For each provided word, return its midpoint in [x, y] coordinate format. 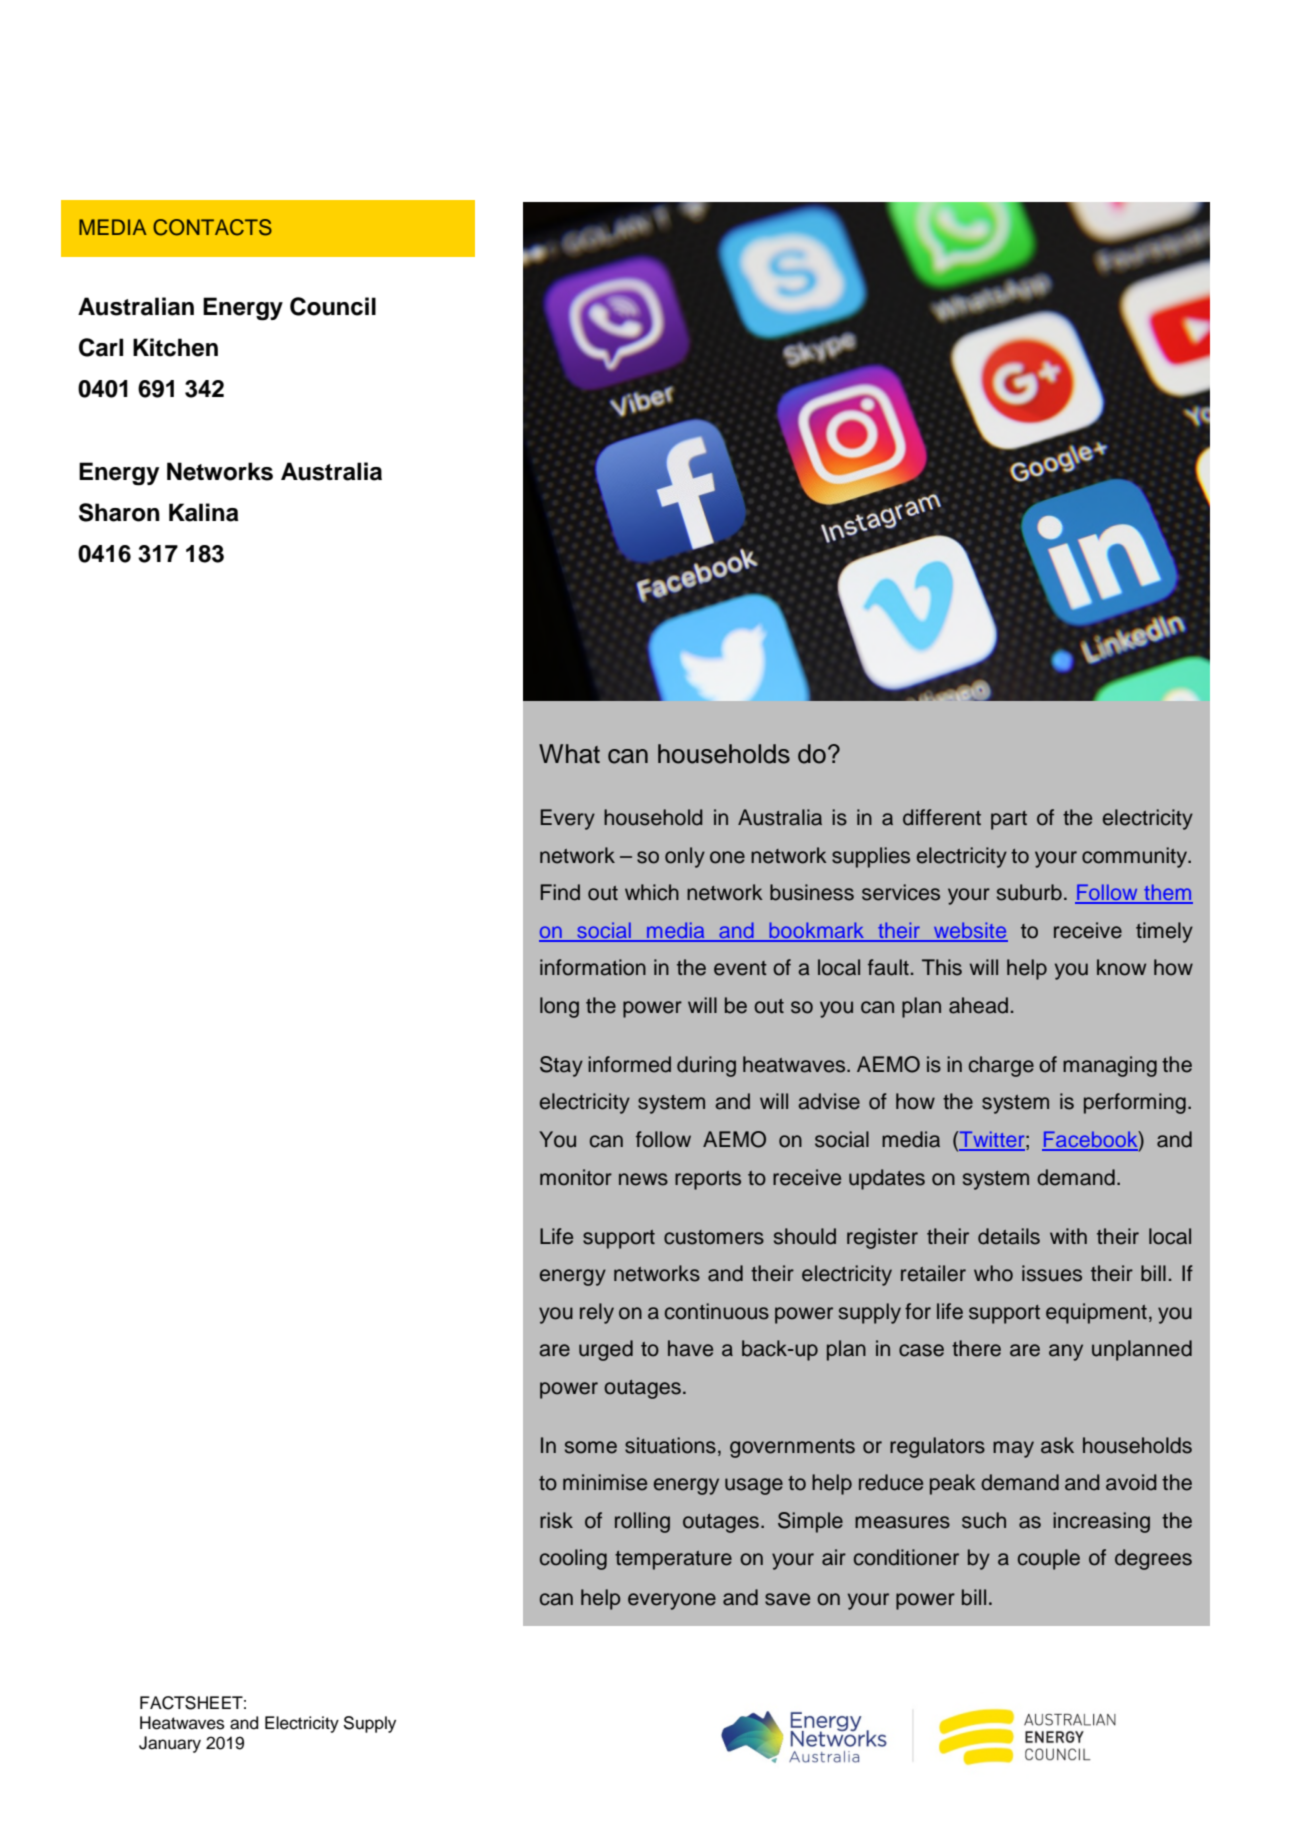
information [593, 967]
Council [333, 306]
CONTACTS [212, 227]
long [559, 1007]
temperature [673, 1560]
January [170, 1744]
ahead [978, 1005]
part [1009, 820]
